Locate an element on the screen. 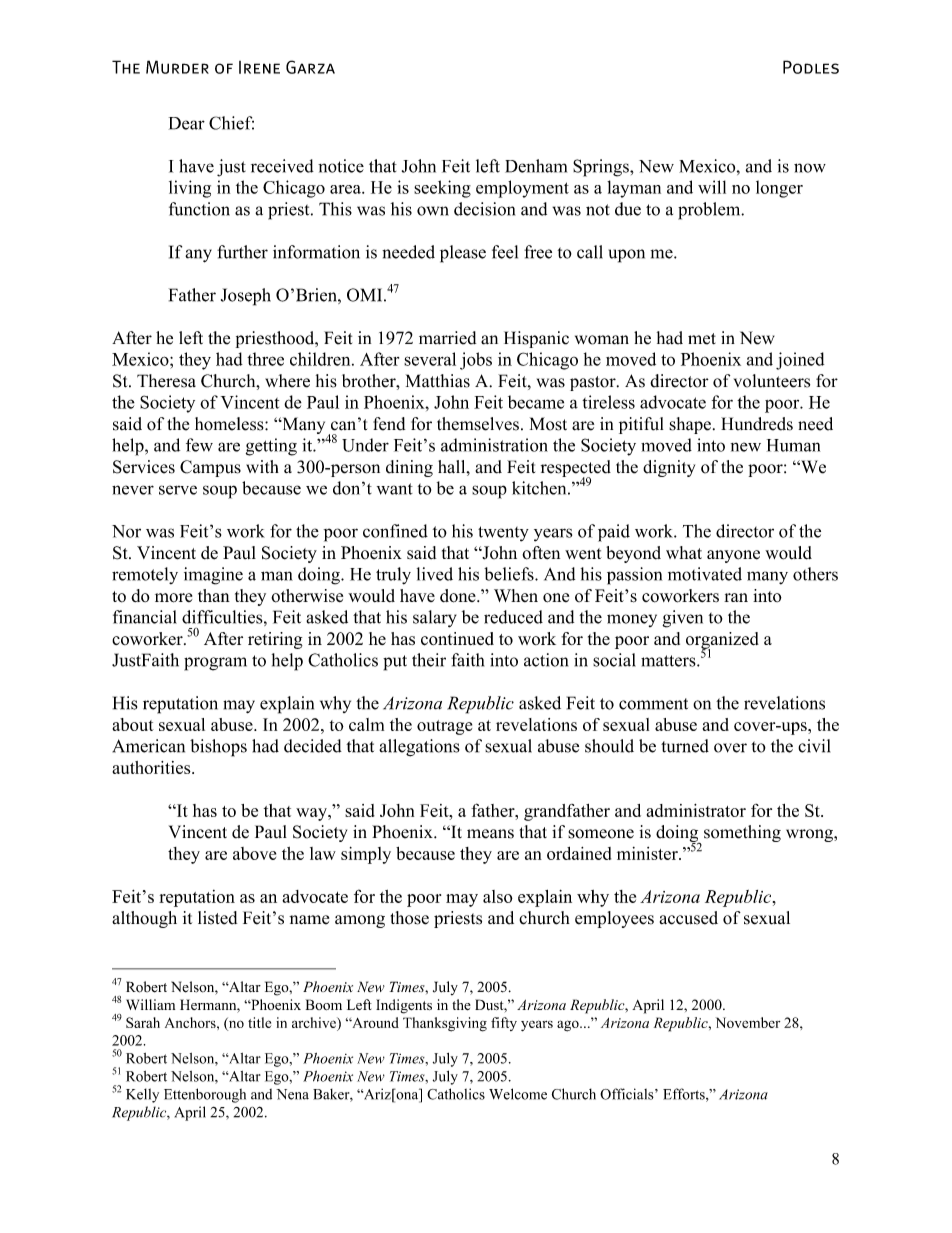 The height and width of the screenshot is (1233, 952). something is located at coordinates (742, 833).
